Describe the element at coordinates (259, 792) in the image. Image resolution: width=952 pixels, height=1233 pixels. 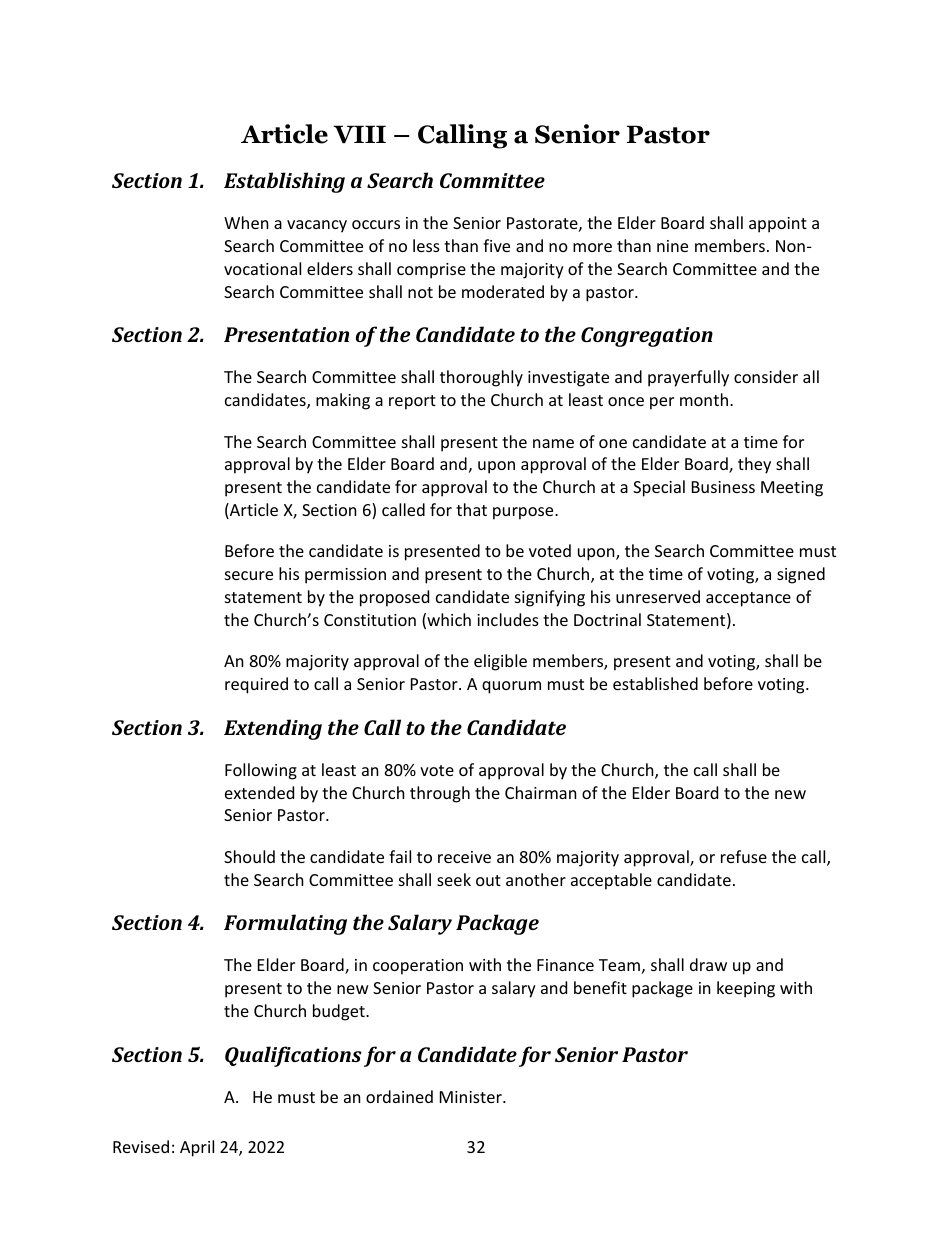
I see `extended` at that location.
